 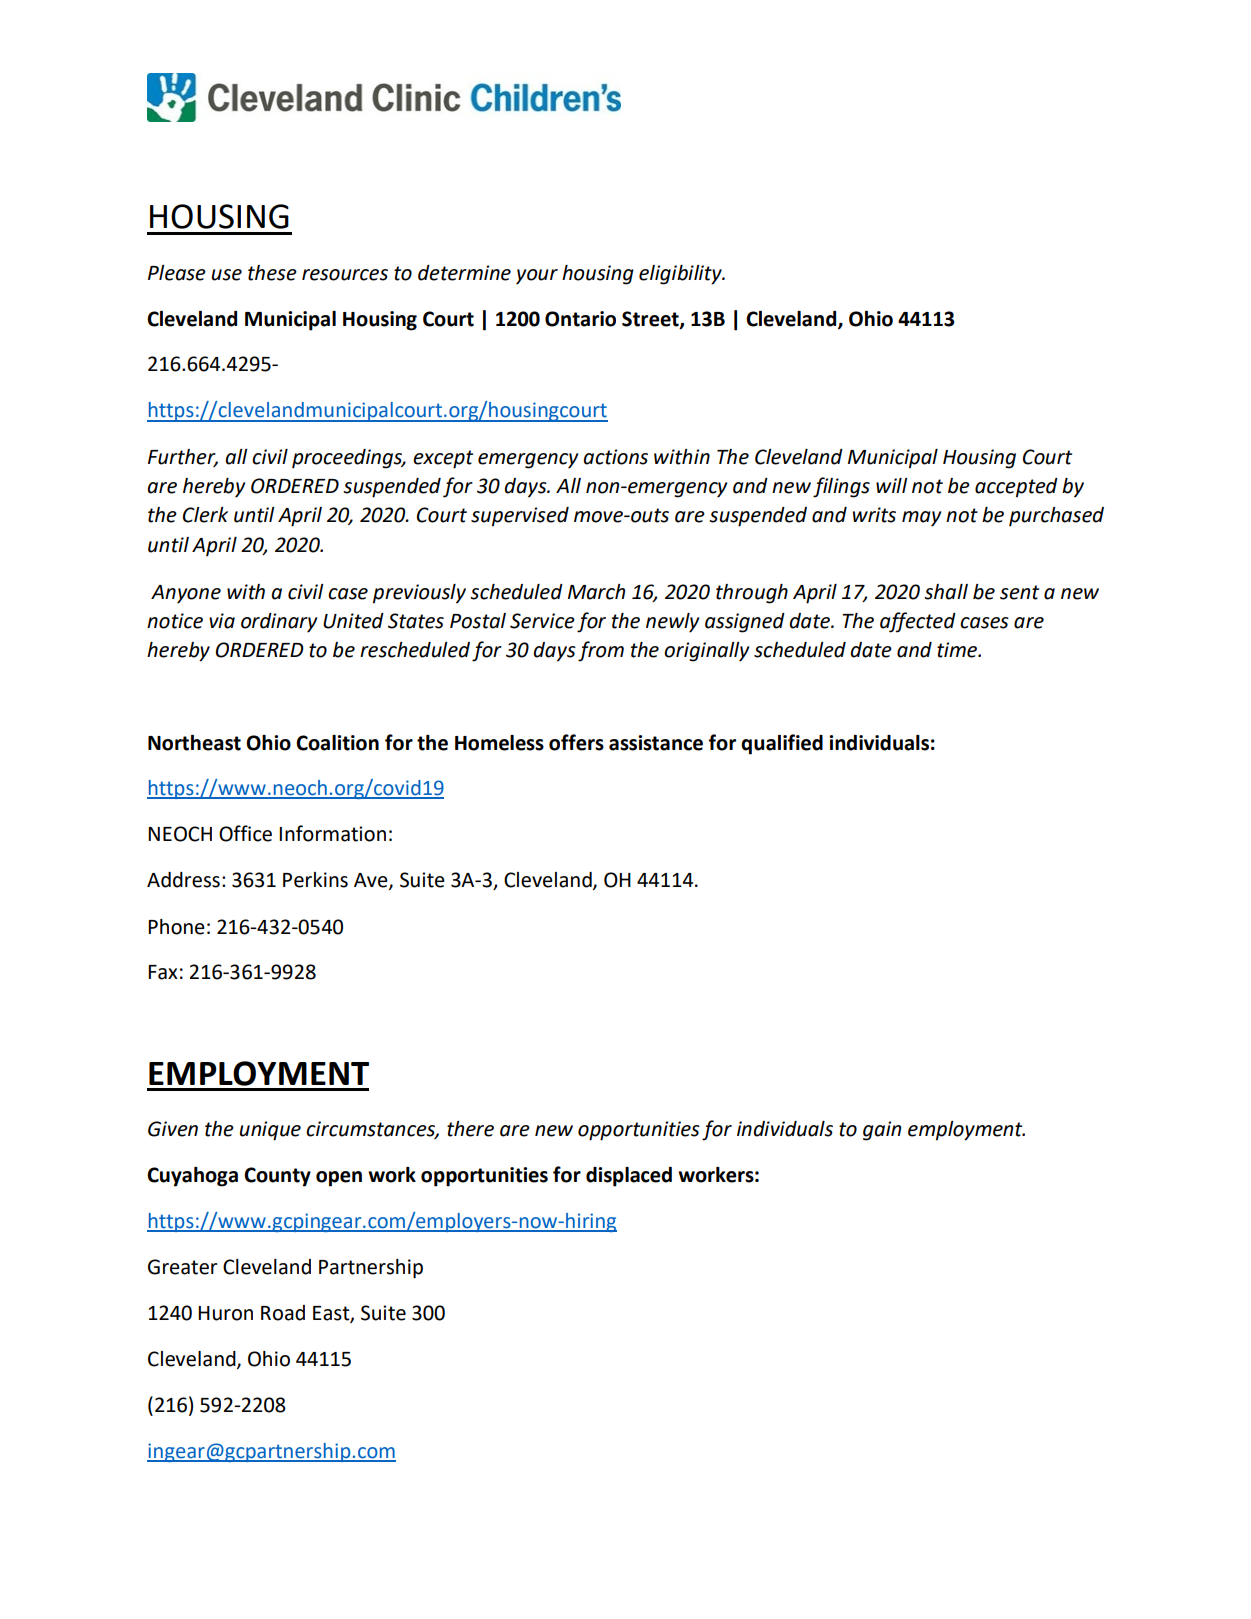 I want to click on Ontario, so click(x=580, y=319).
